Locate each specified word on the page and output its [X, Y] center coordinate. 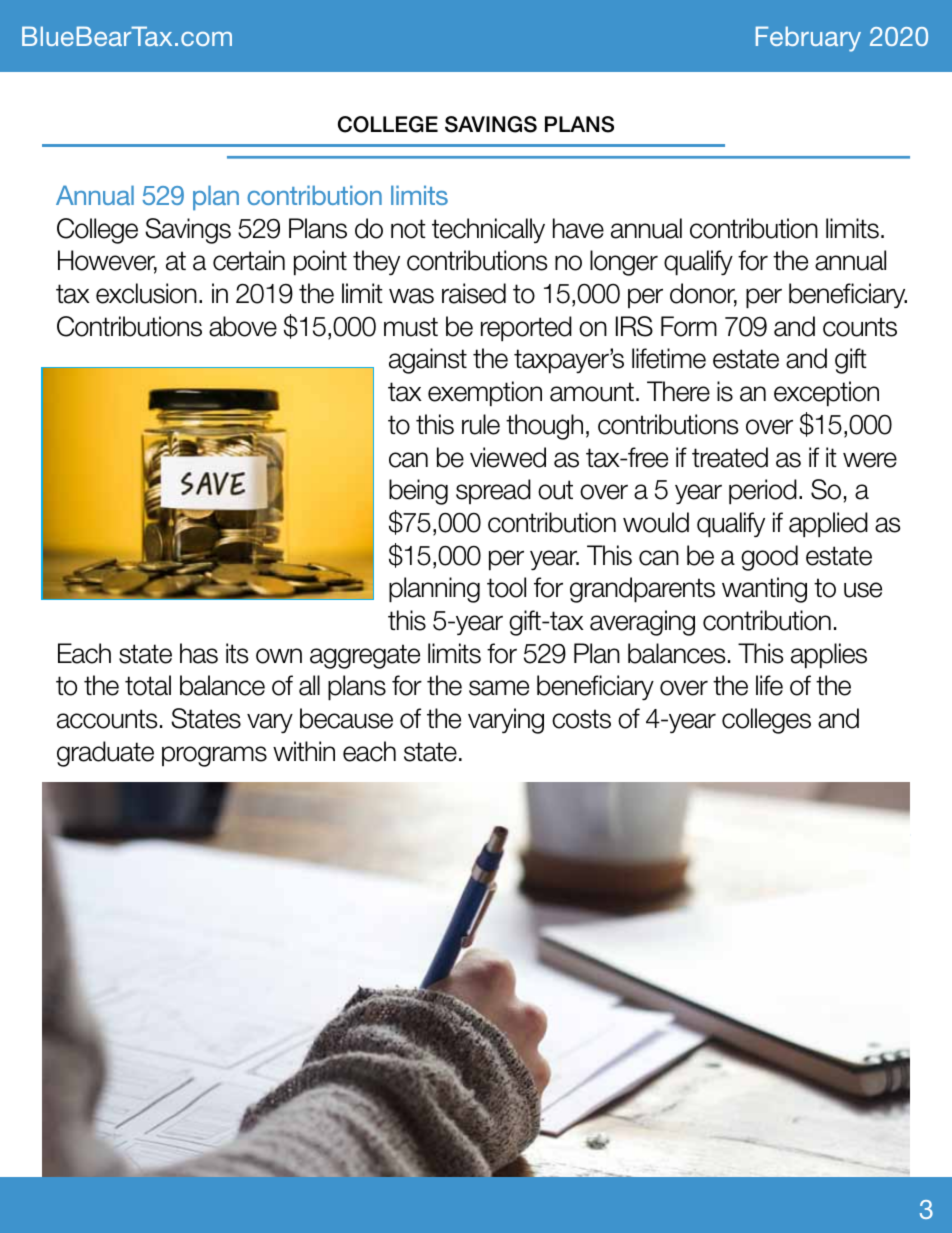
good [769, 558]
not [408, 229]
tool [506, 587]
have [578, 228]
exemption [485, 394]
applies [829, 656]
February [808, 39]
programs [214, 756]
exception [826, 394]
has [199, 653]
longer [624, 263]
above [243, 326]
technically [488, 230]
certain [249, 260]
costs [581, 719]
